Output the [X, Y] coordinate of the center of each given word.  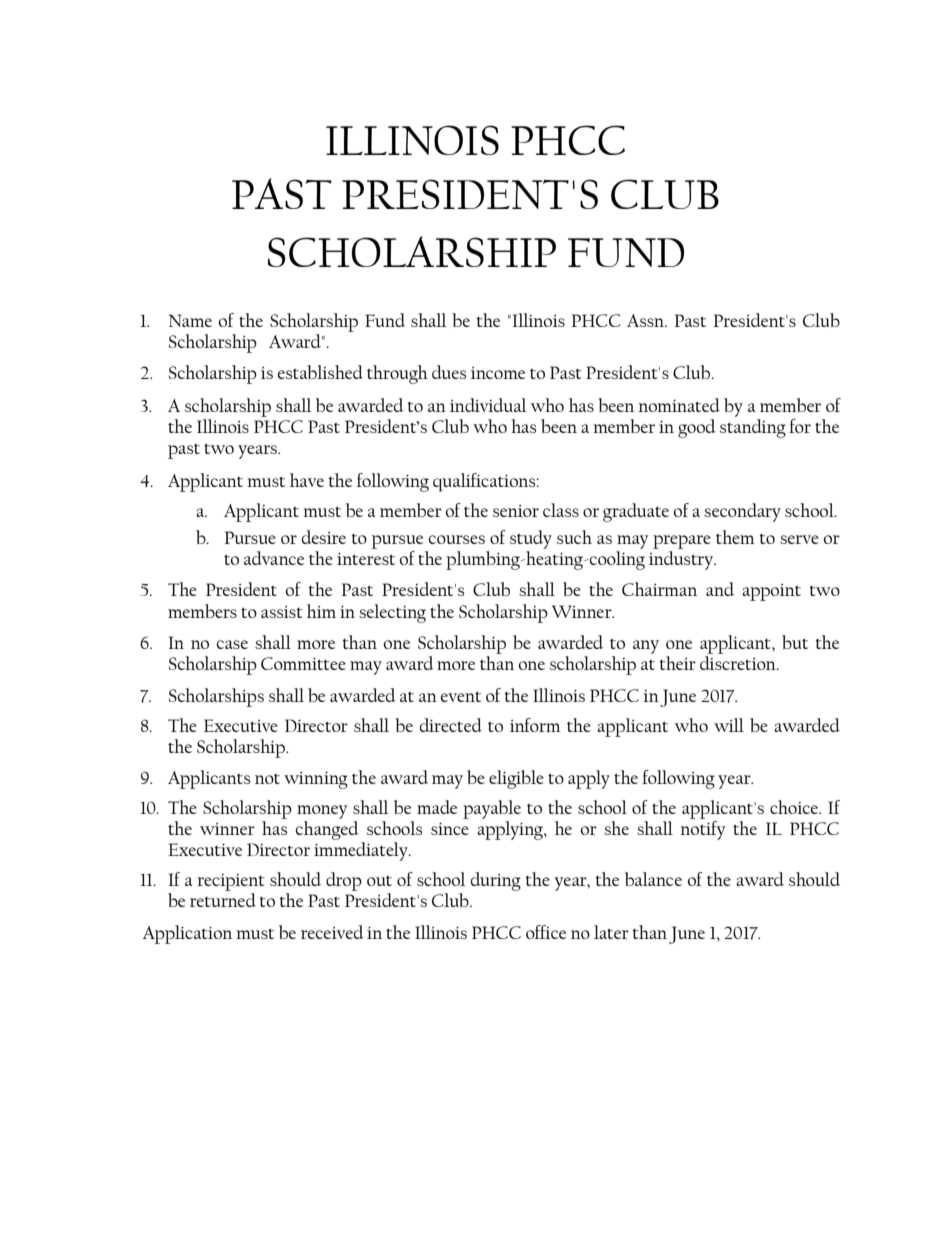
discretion [739, 663]
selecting [392, 613]
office [546, 932]
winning [316, 780]
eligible [516, 779]
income [498, 373]
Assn [647, 320]
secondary [742, 512]
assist [282, 612]
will [729, 725]
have [307, 480]
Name [190, 320]
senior [516, 511]
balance [653, 879]
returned [223, 900]
